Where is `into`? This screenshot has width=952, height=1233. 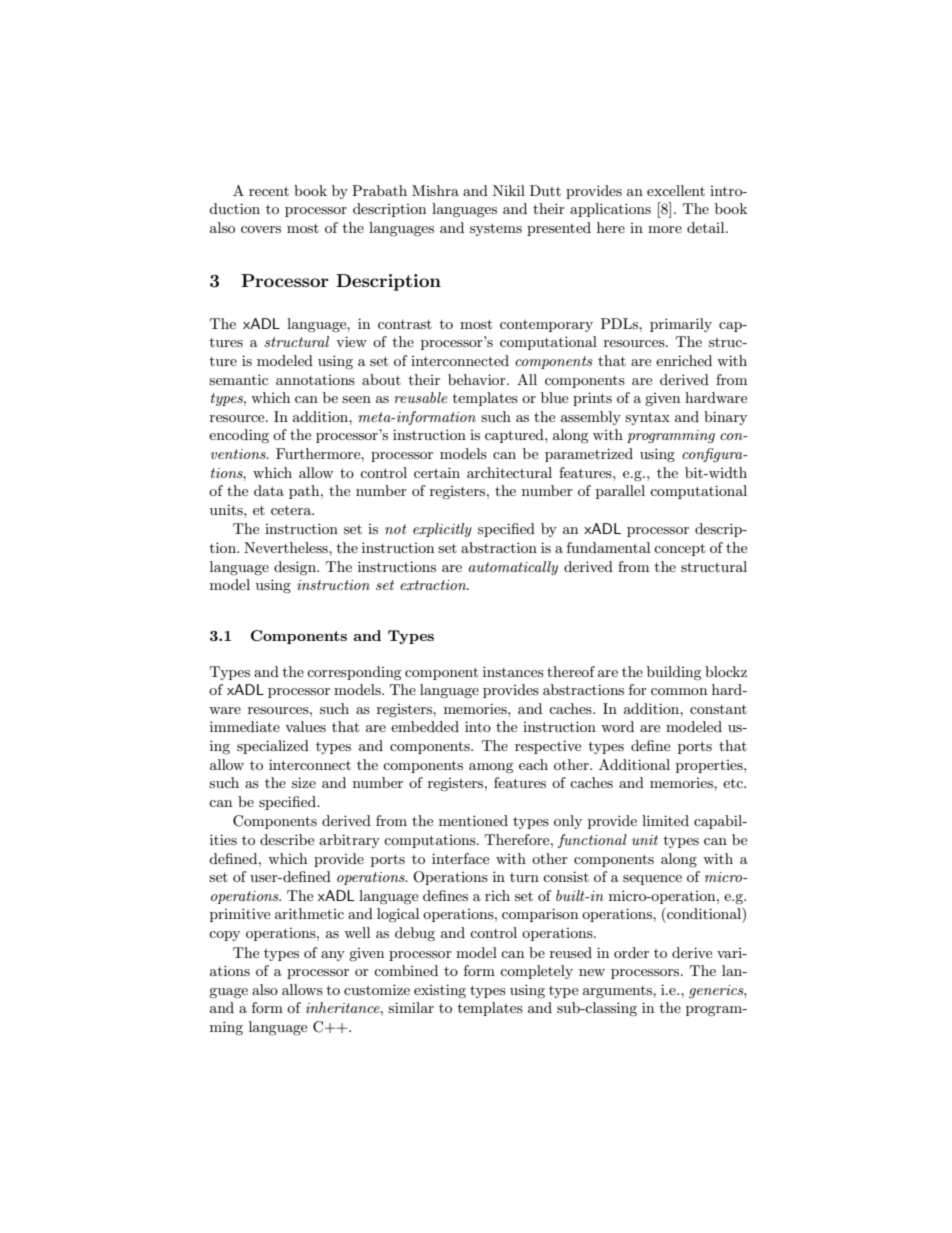
into is located at coordinates (478, 726).
